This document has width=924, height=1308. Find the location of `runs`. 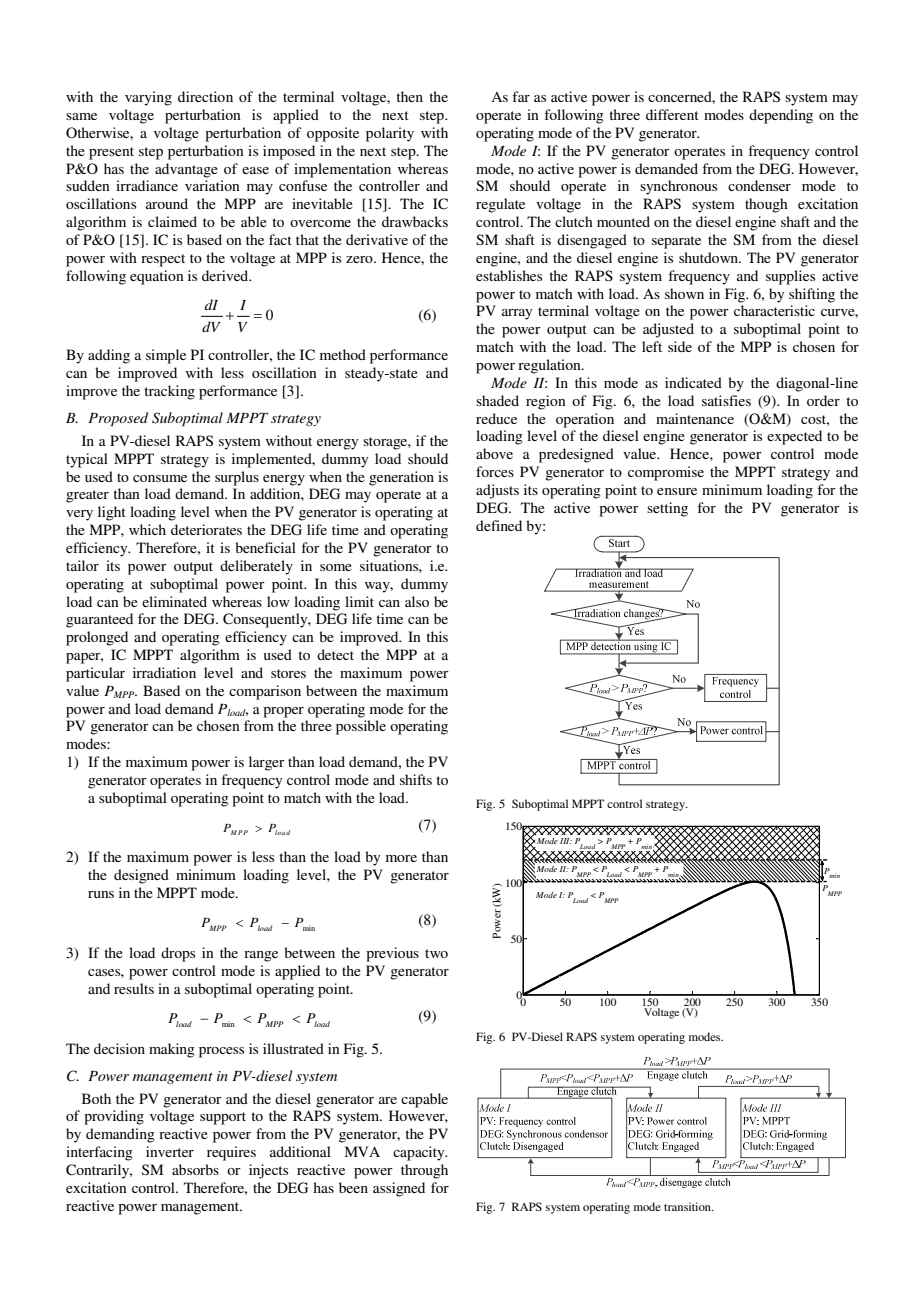

runs is located at coordinates (101, 894).
